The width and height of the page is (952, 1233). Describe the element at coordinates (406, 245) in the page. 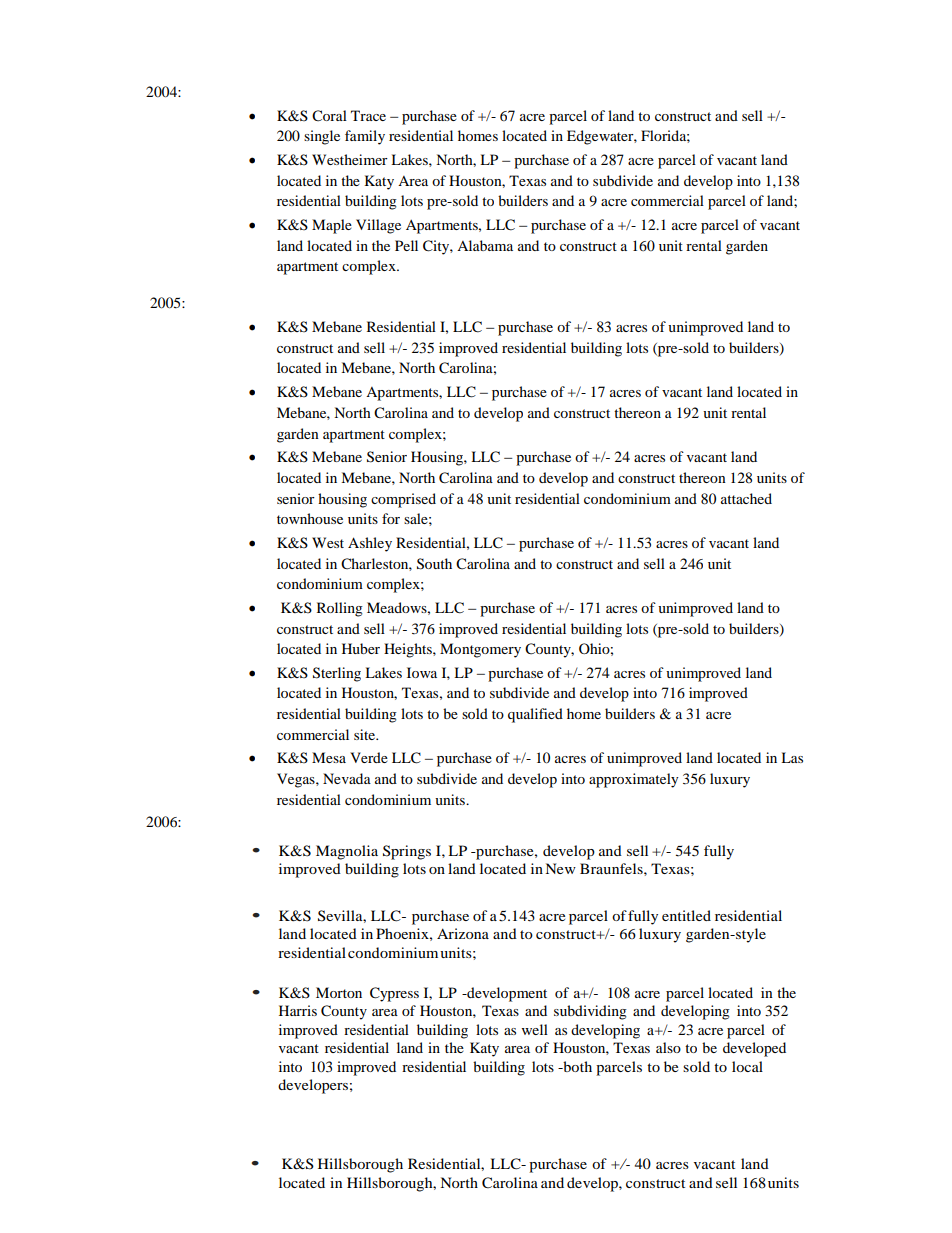

I see `Pell` at that location.
